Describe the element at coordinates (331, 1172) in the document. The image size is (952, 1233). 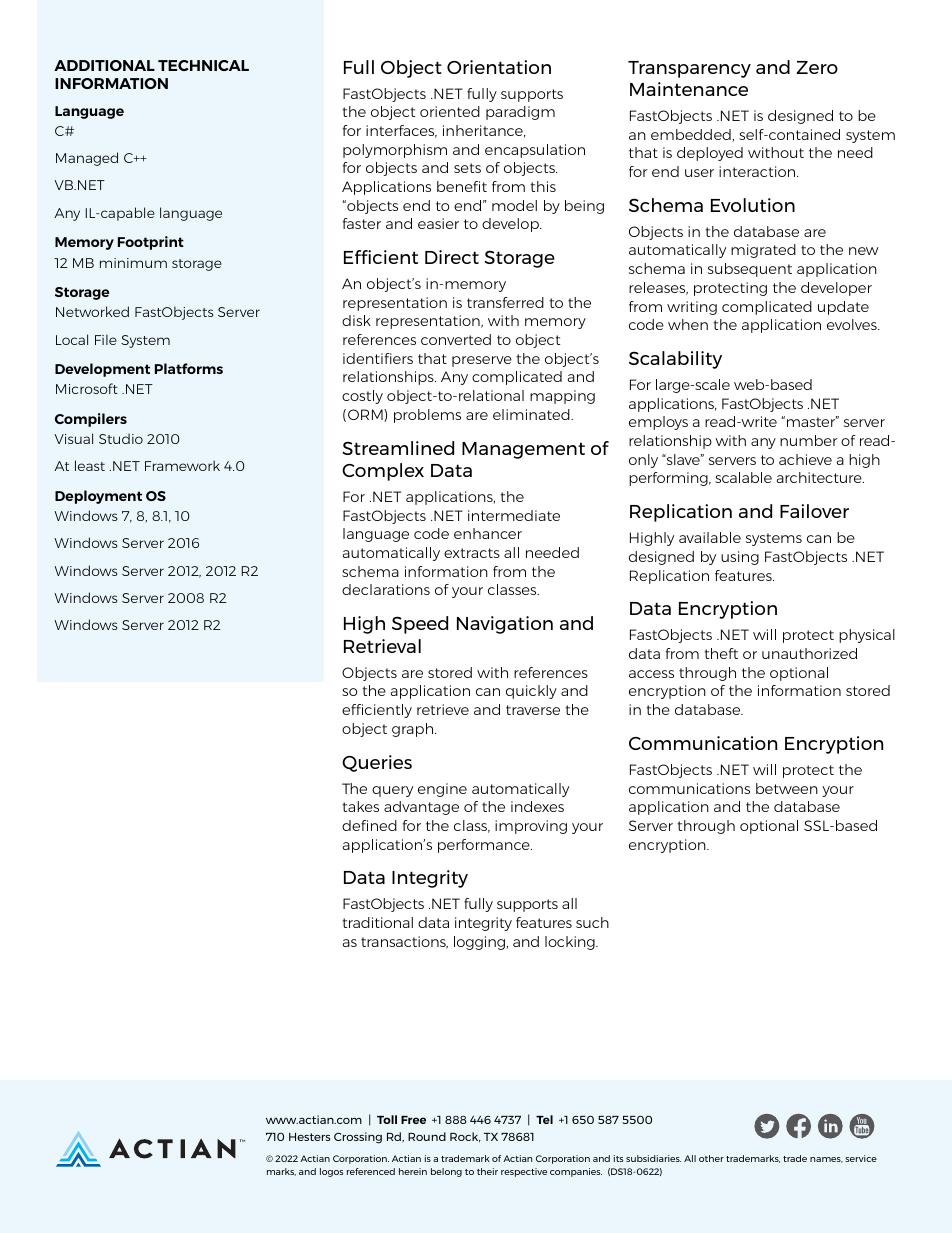
I see `logos` at that location.
